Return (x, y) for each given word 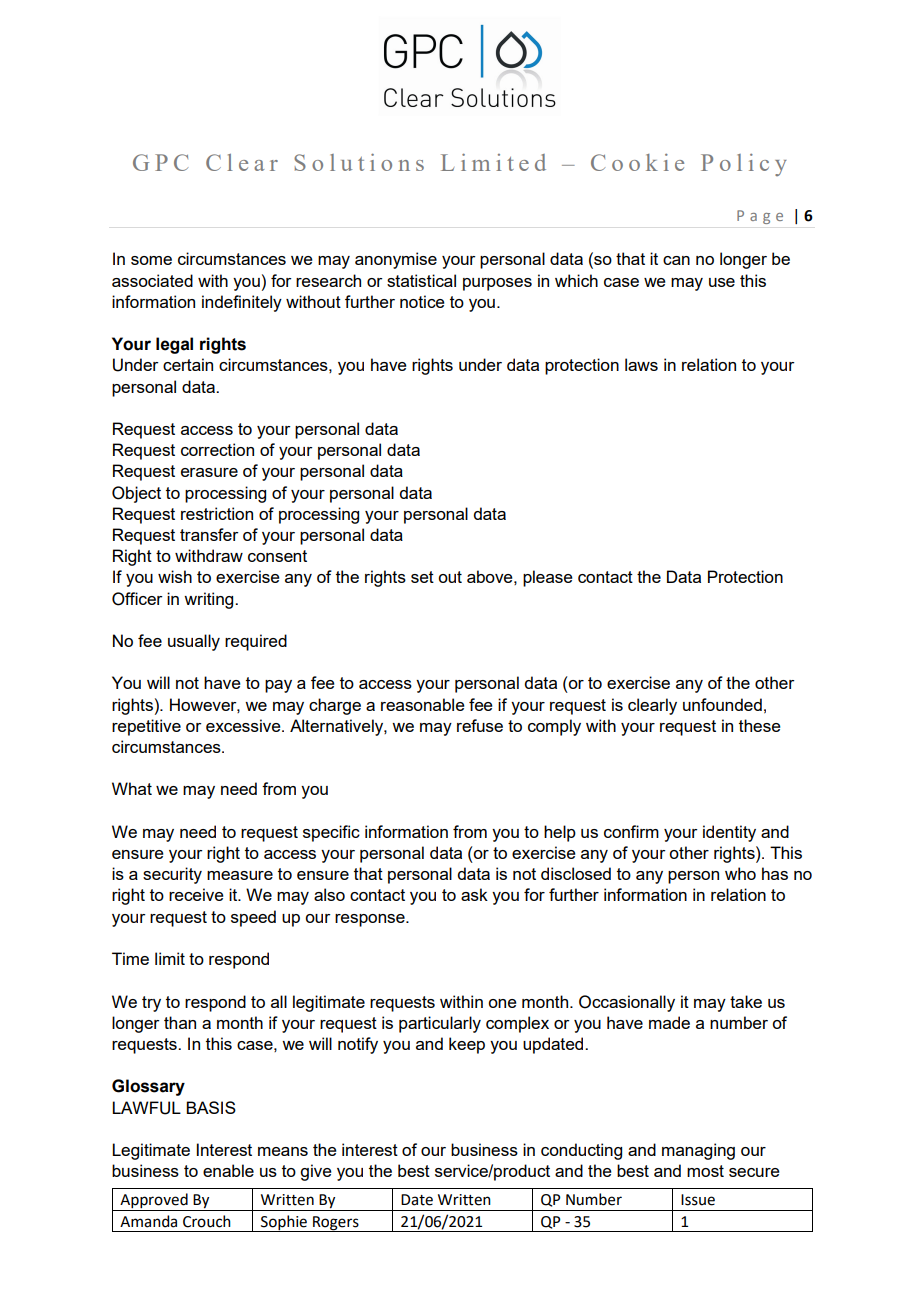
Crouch (207, 1221)
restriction (217, 513)
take (746, 1001)
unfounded (722, 704)
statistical (421, 280)
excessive (244, 725)
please (548, 578)
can (676, 260)
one (502, 1003)
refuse (480, 725)
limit (170, 958)
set (422, 577)
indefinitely (242, 303)
